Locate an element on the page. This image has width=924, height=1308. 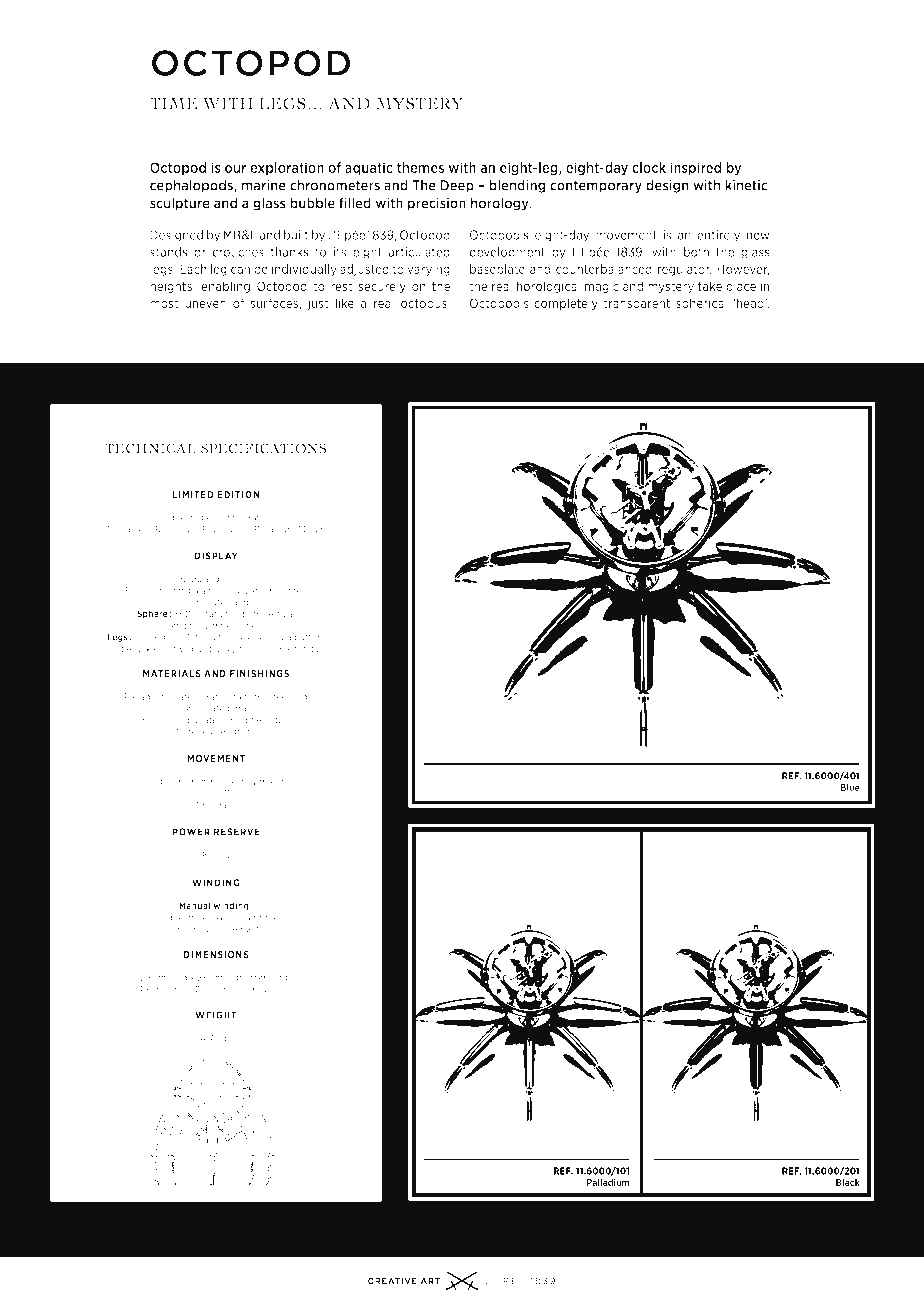
securely is located at coordinates (382, 287).
